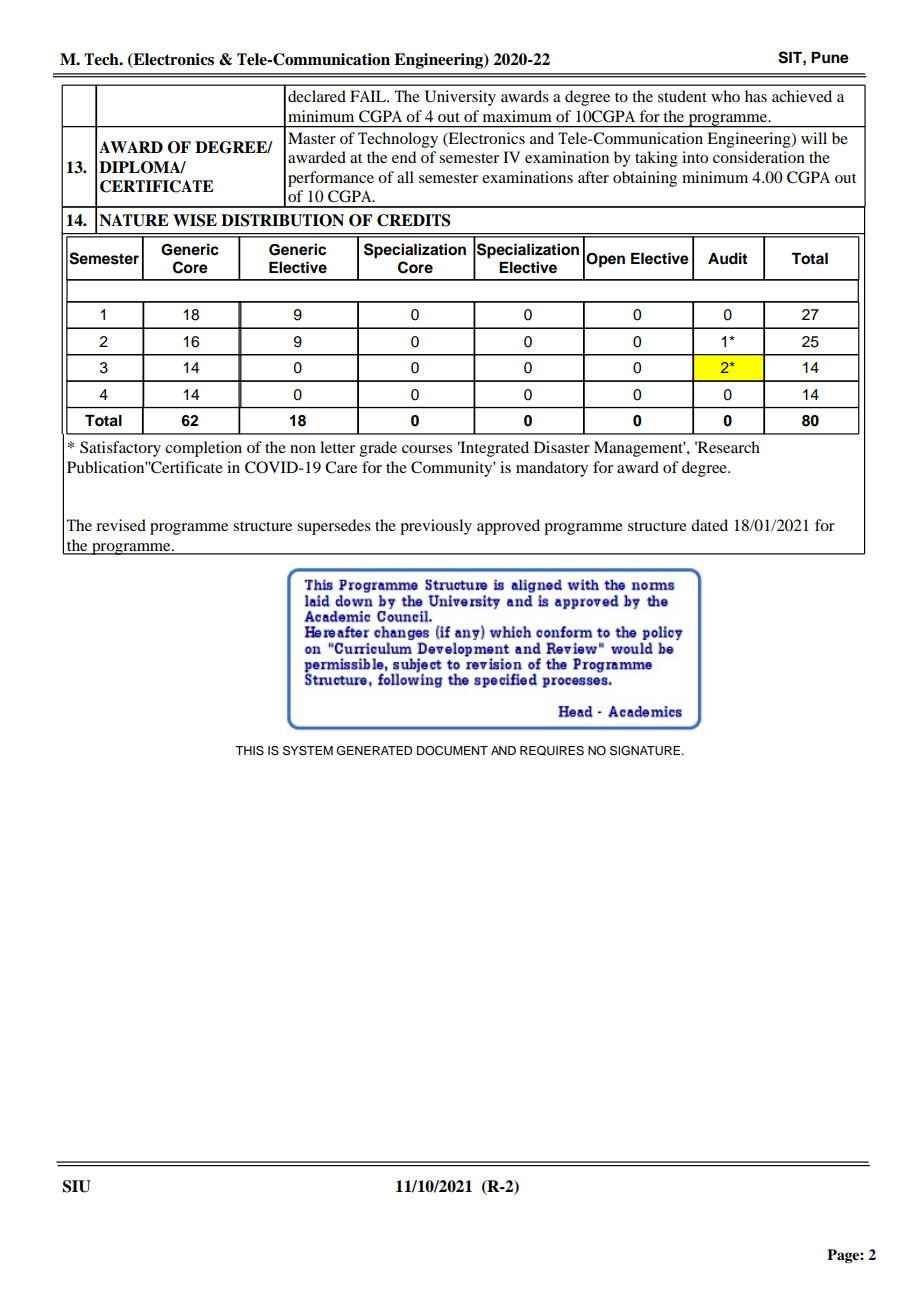 This screenshot has width=924, height=1308. I want to click on completion, so click(203, 449).
